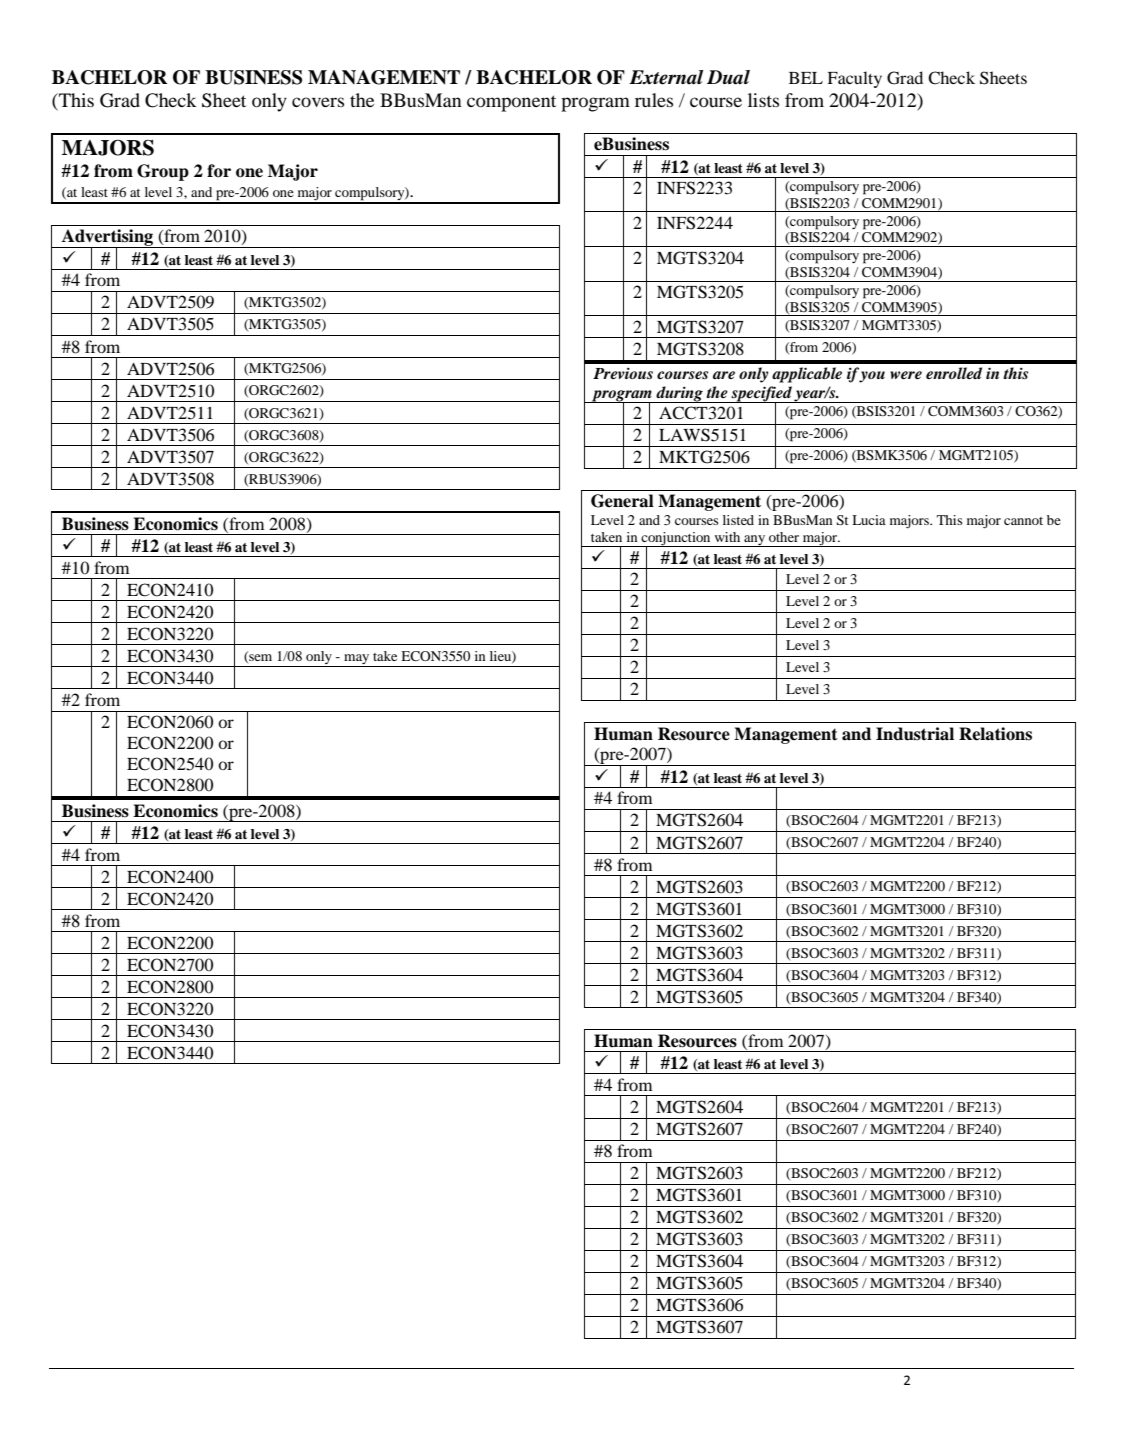 The width and height of the page is (1123, 1454). I want to click on during, so click(679, 394).
